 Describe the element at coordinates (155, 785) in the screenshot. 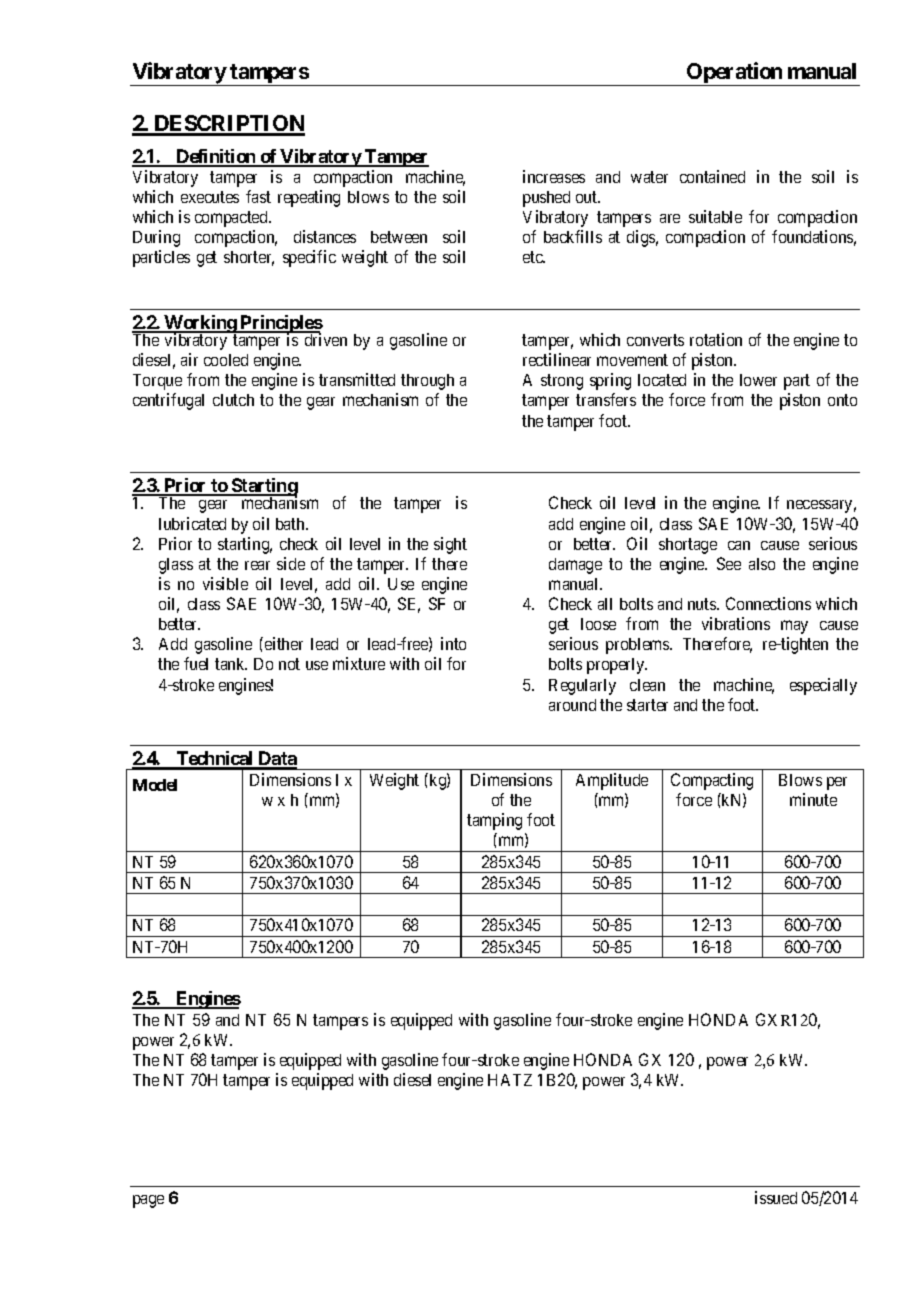

I see `Model` at that location.
